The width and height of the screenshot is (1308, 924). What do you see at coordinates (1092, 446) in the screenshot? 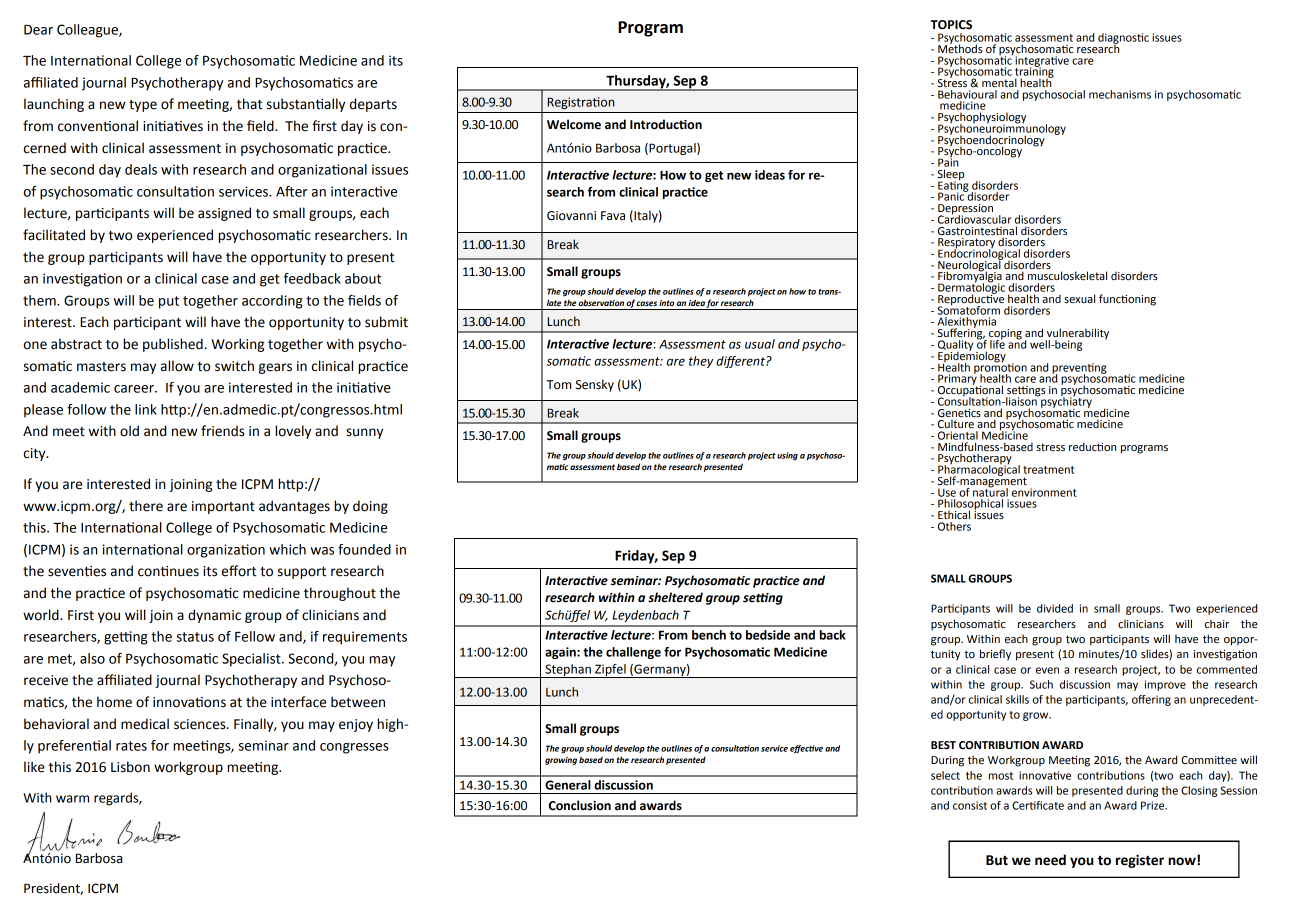
I see `reduction` at bounding box center [1092, 446].
